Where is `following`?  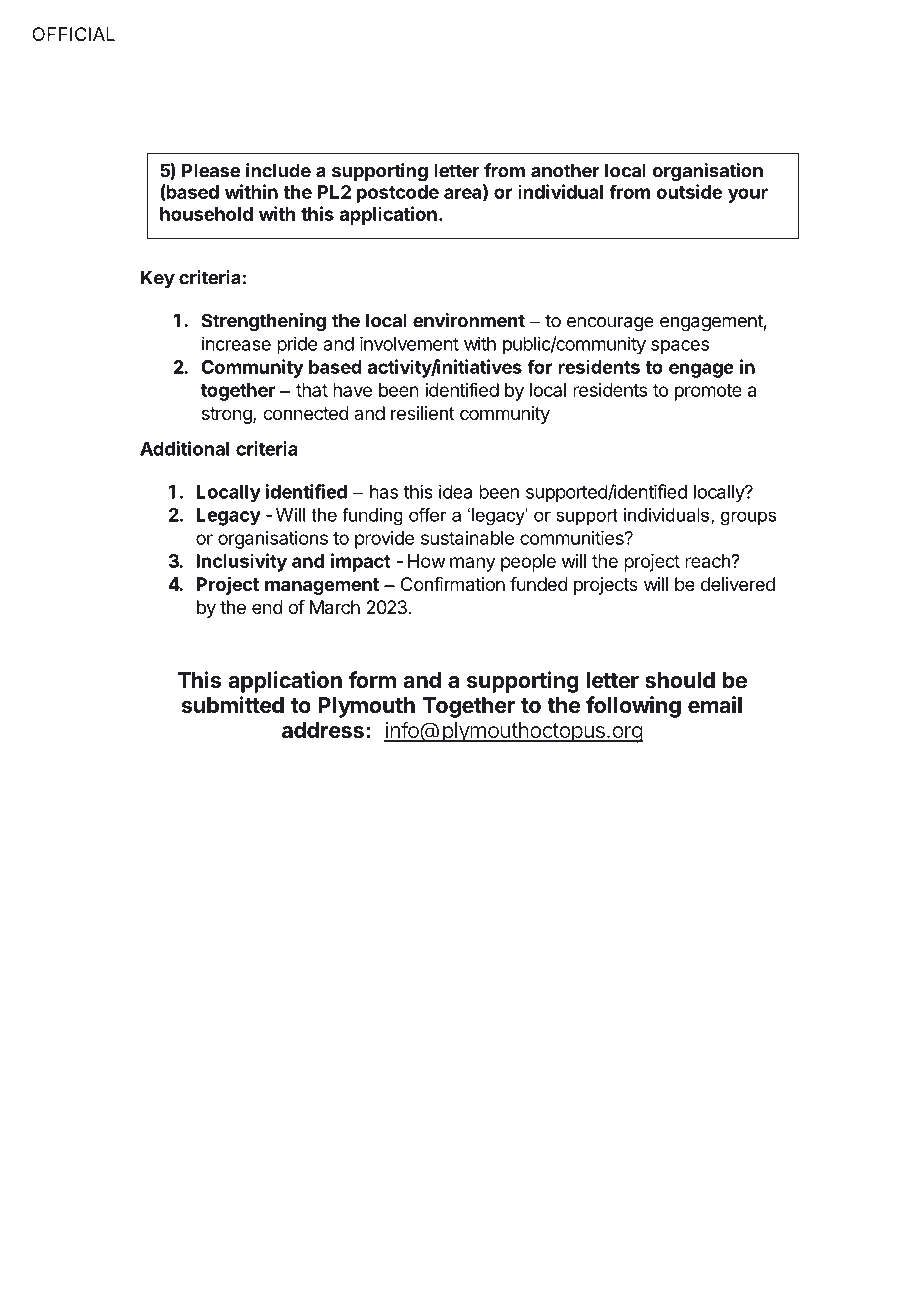
following is located at coordinates (633, 707).
